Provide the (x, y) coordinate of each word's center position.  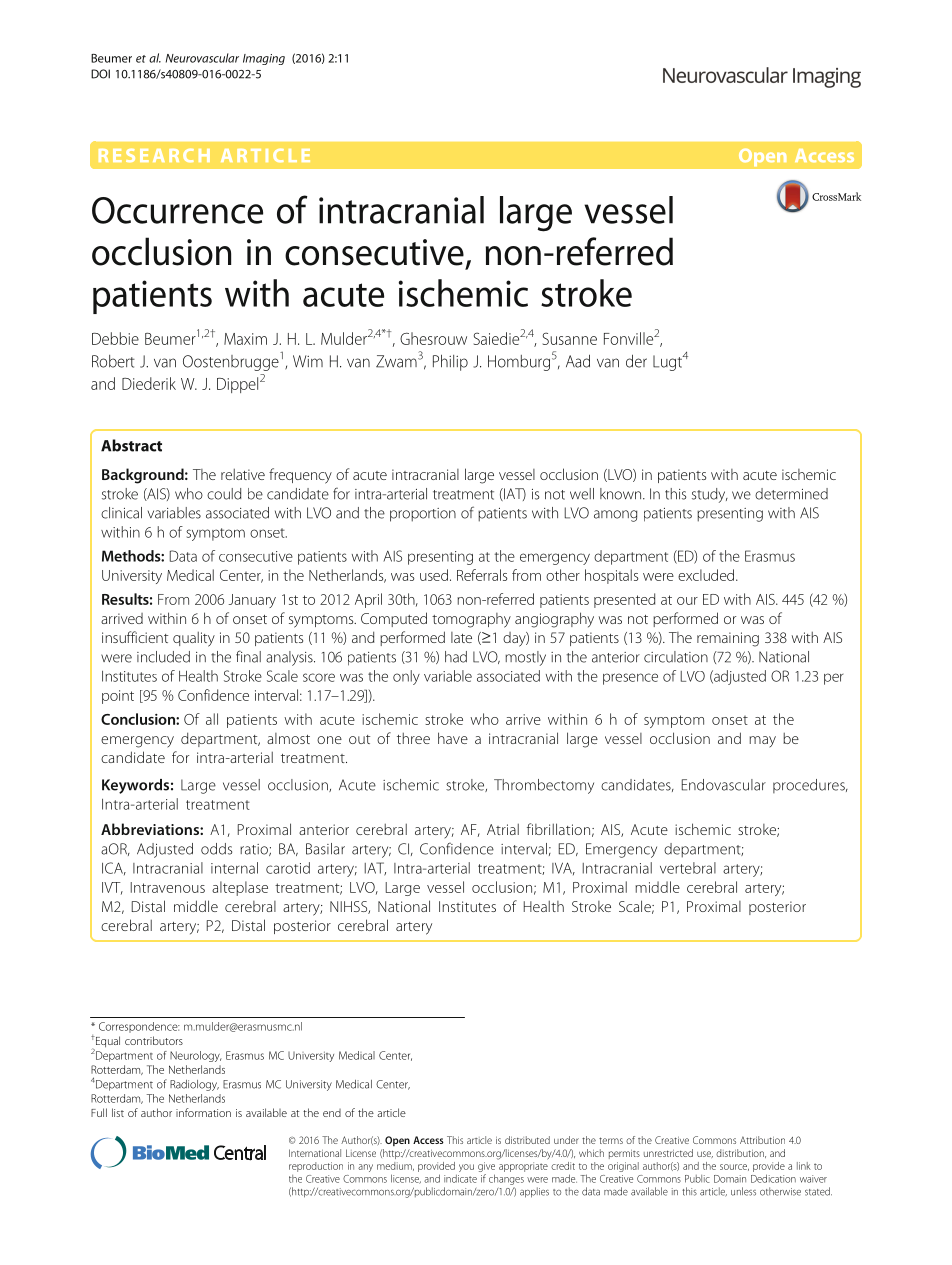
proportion (423, 515)
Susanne (570, 338)
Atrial (503, 829)
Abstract (131, 445)
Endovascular (724, 785)
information (203, 1112)
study (710, 495)
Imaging (264, 59)
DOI (100, 74)
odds (216, 849)
